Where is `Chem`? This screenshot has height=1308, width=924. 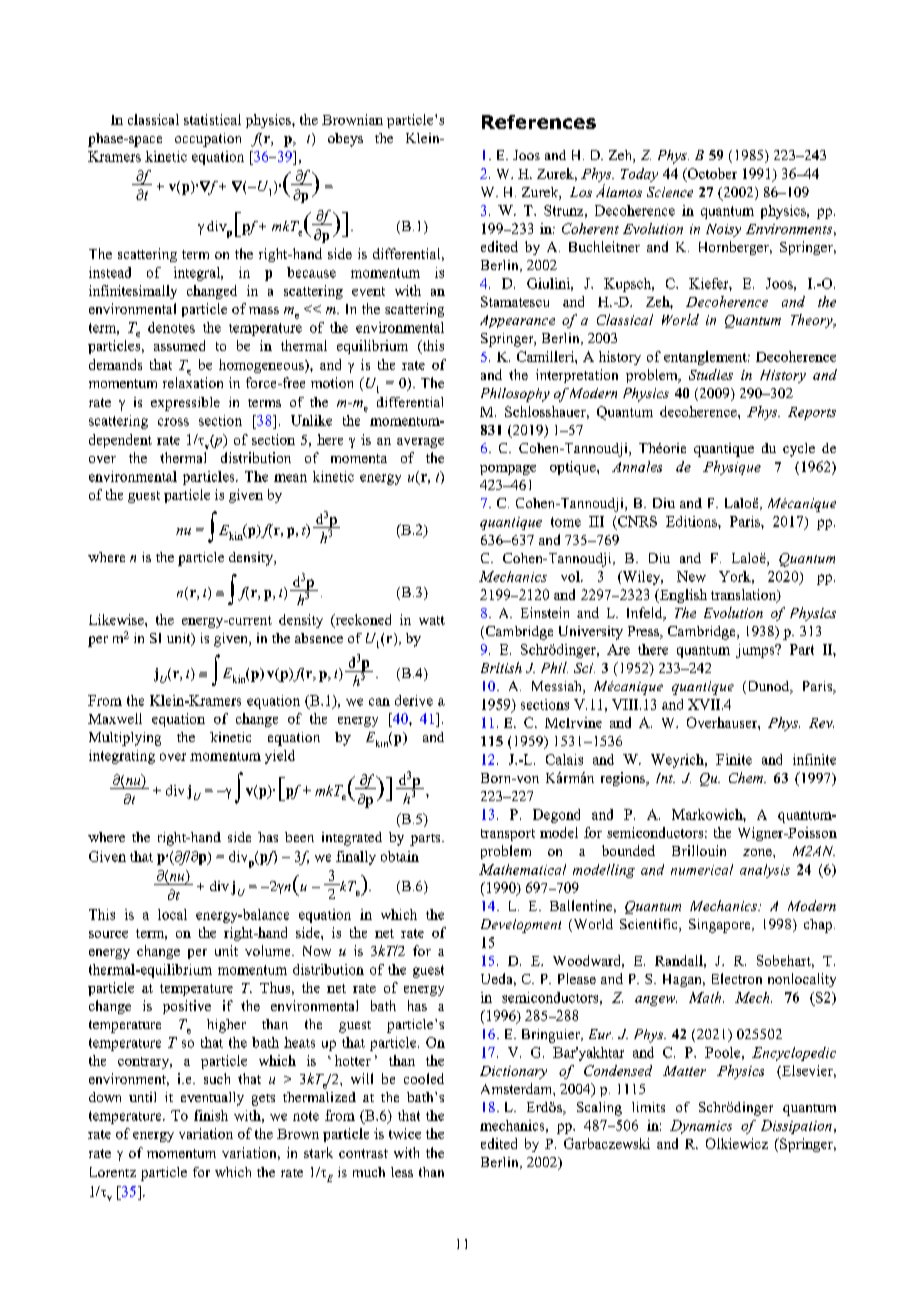 Chem is located at coordinates (747, 777).
